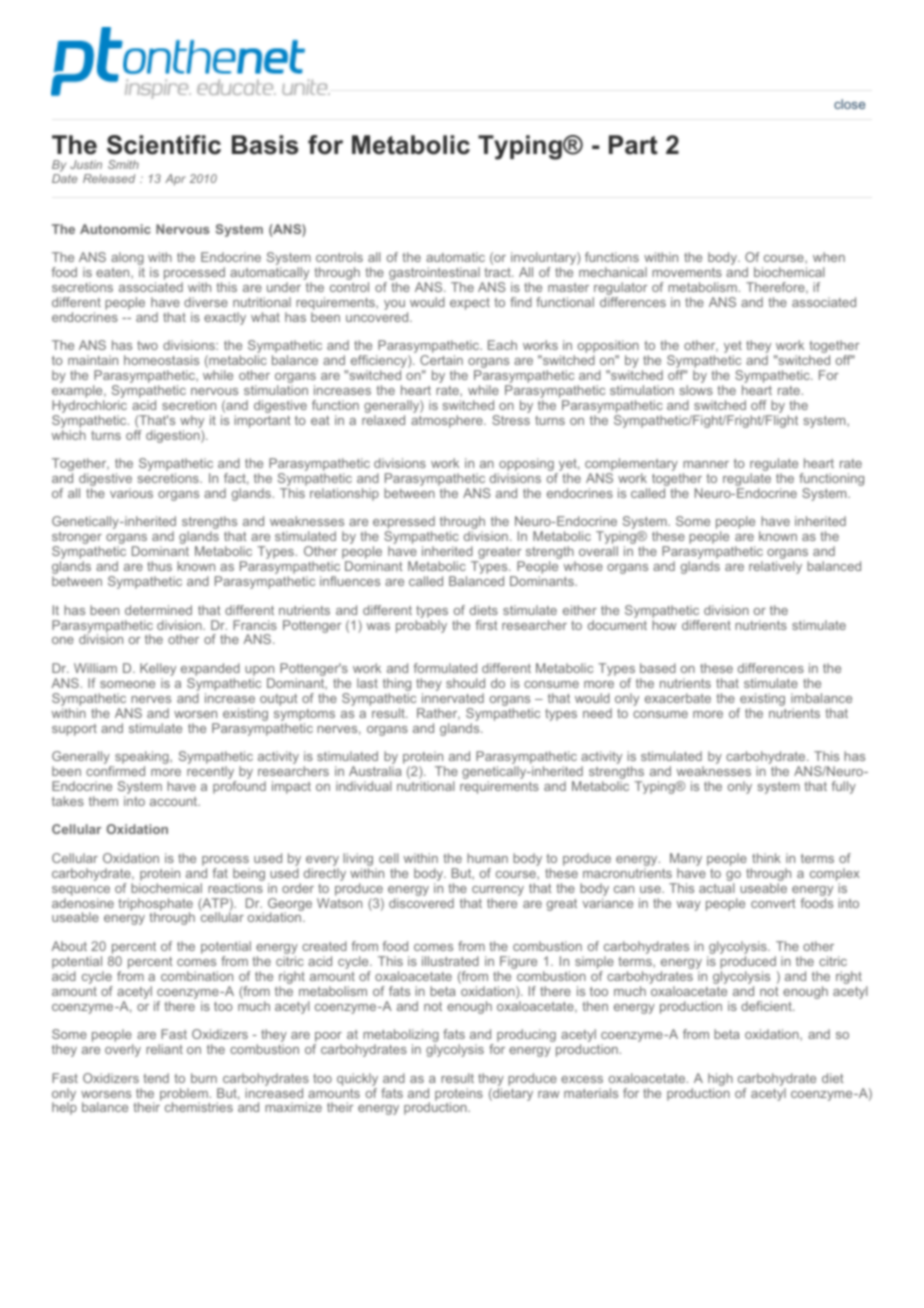 This document has width=924, height=1308. Describe the element at coordinates (156, 1078) in the document. I see `tend` at that location.
